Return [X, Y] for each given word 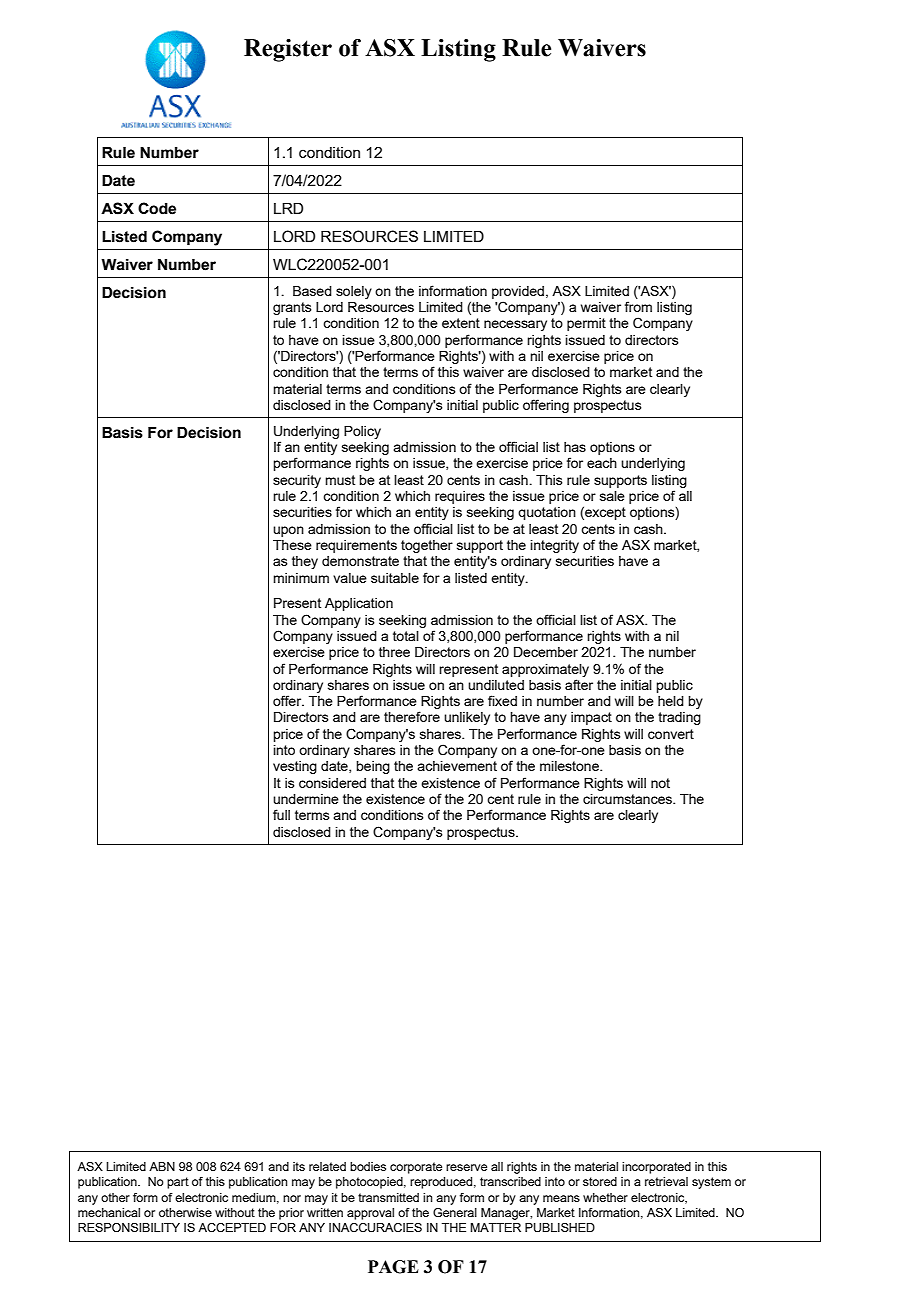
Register [288, 50]
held [671, 701]
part [178, 1183]
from [638, 306]
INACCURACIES [375, 1228]
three [394, 652]
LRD [288, 208]
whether [605, 1197]
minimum [301, 578]
